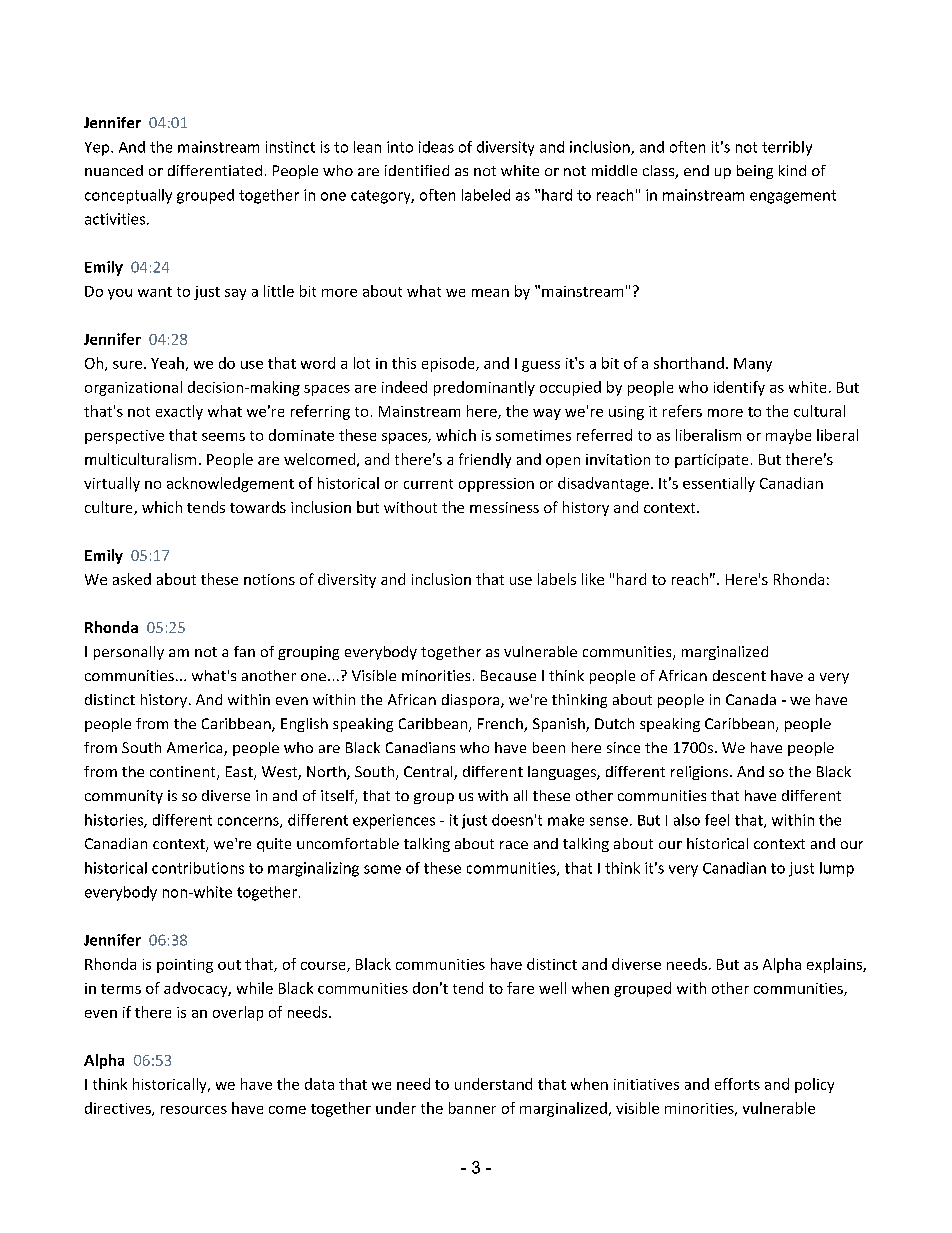 The width and height of the screenshot is (952, 1233). What do you see at coordinates (198, 868) in the screenshot?
I see `contributions` at bounding box center [198, 868].
